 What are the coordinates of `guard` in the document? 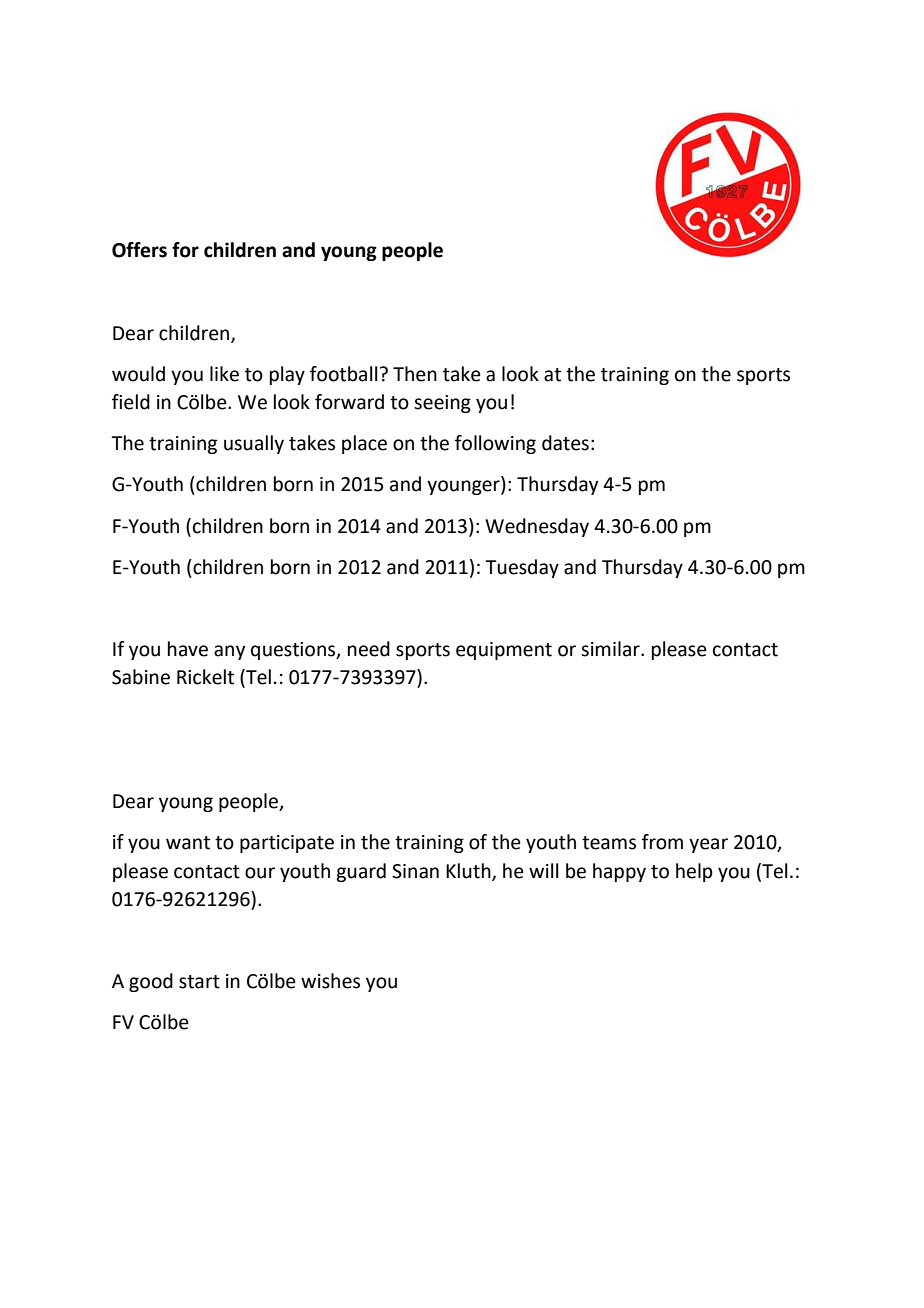 It's located at (361, 872).
